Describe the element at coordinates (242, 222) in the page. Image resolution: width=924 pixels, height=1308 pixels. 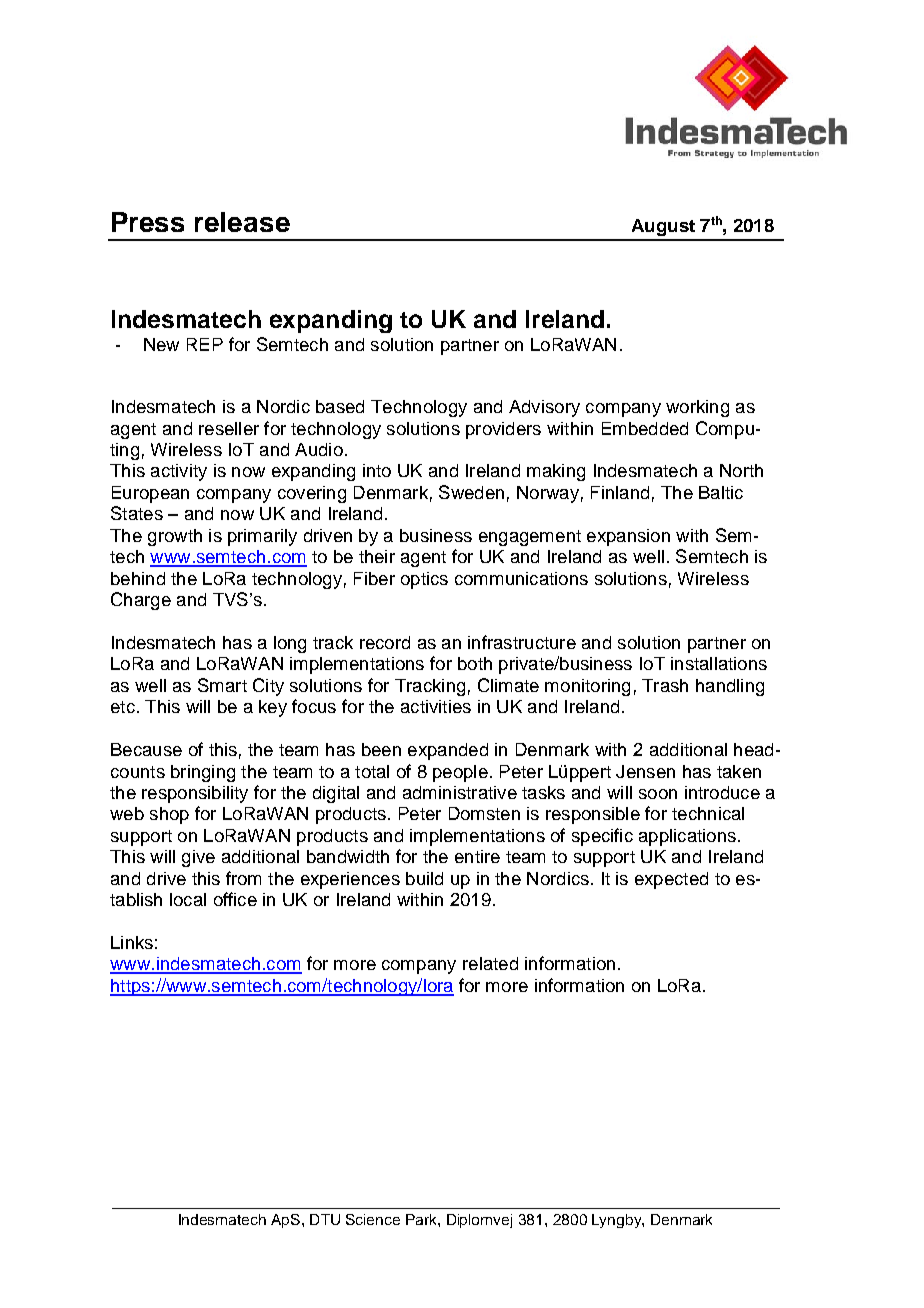
I see `release` at that location.
